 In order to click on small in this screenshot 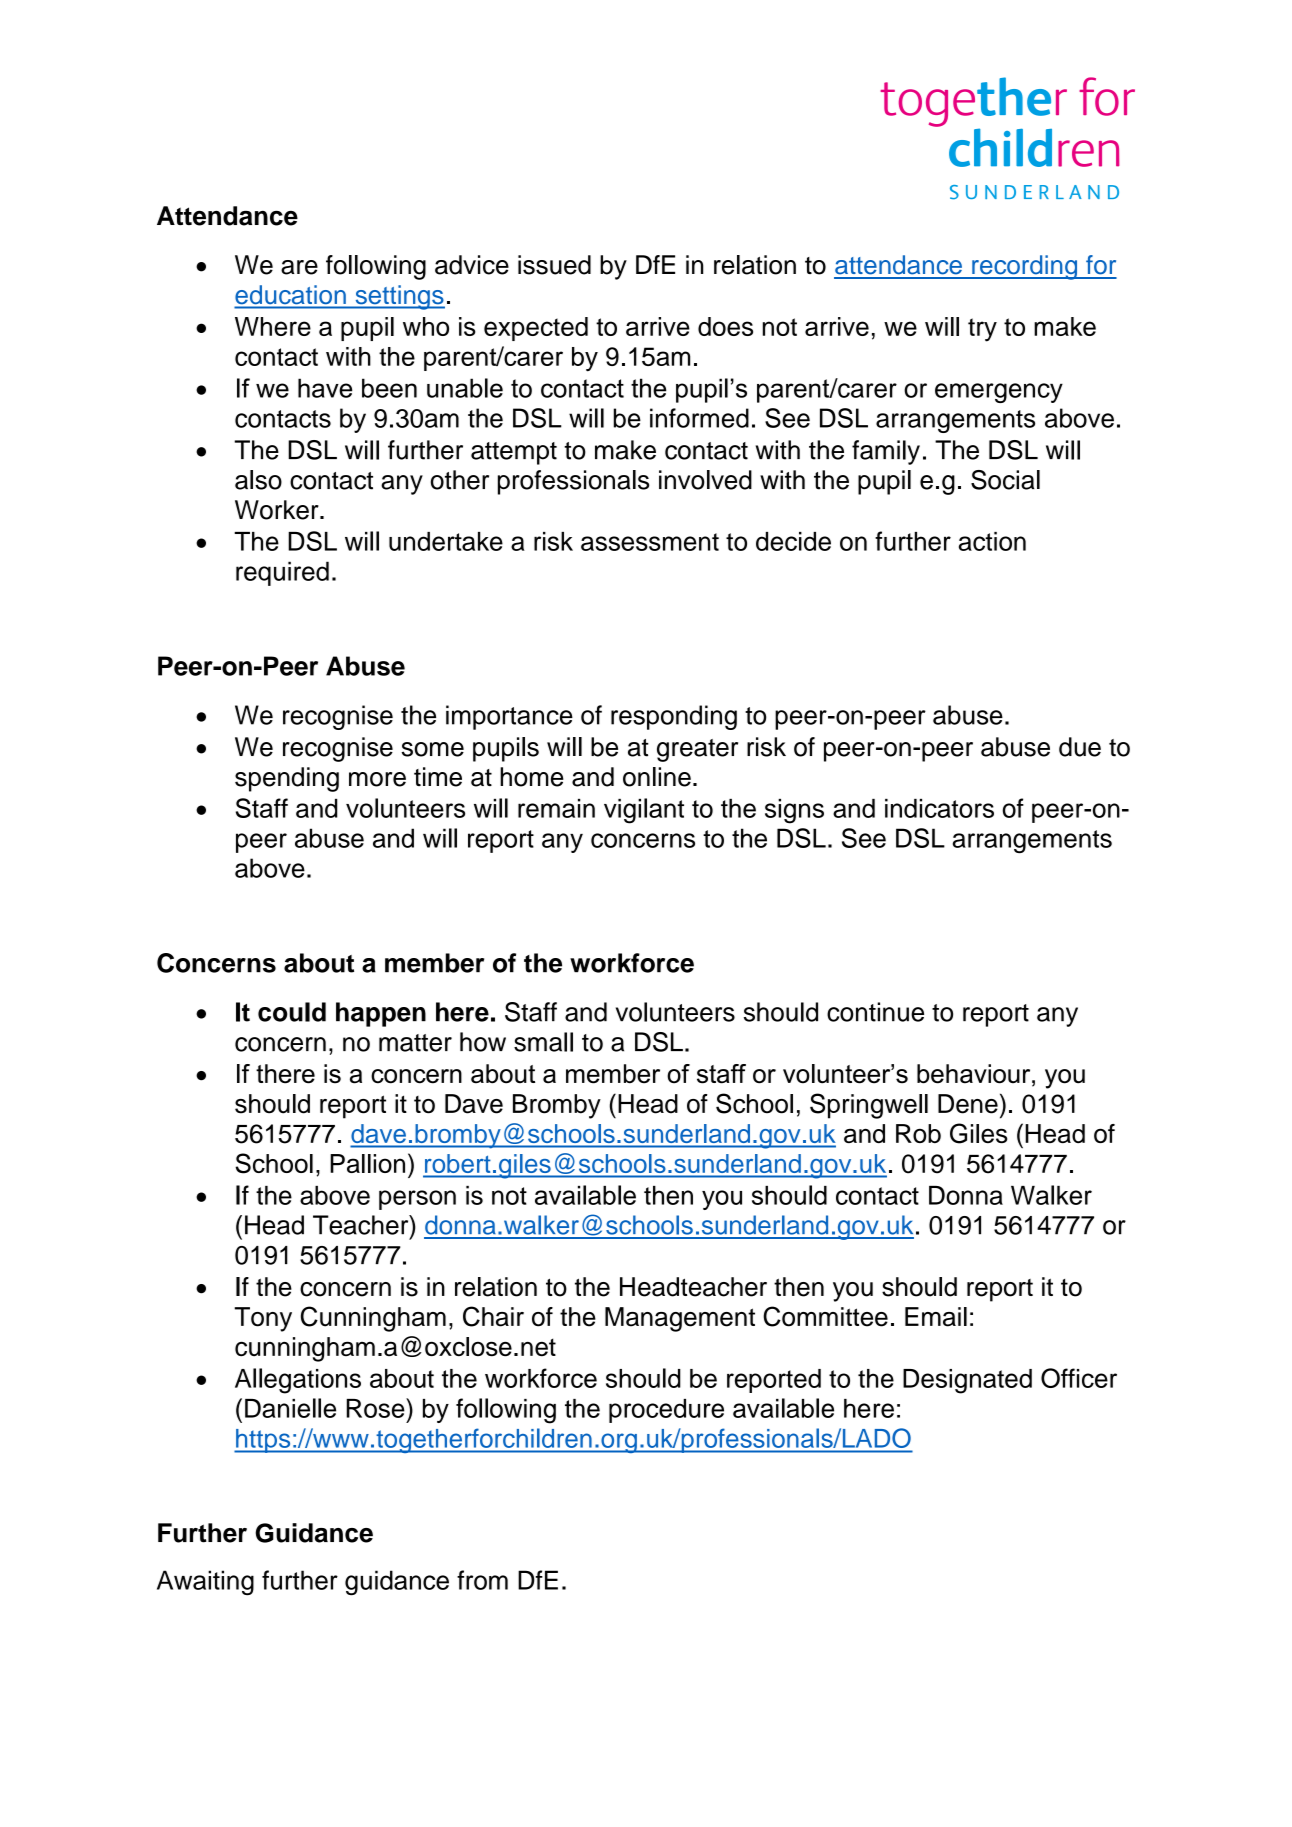, I will do `click(543, 1042)`.
